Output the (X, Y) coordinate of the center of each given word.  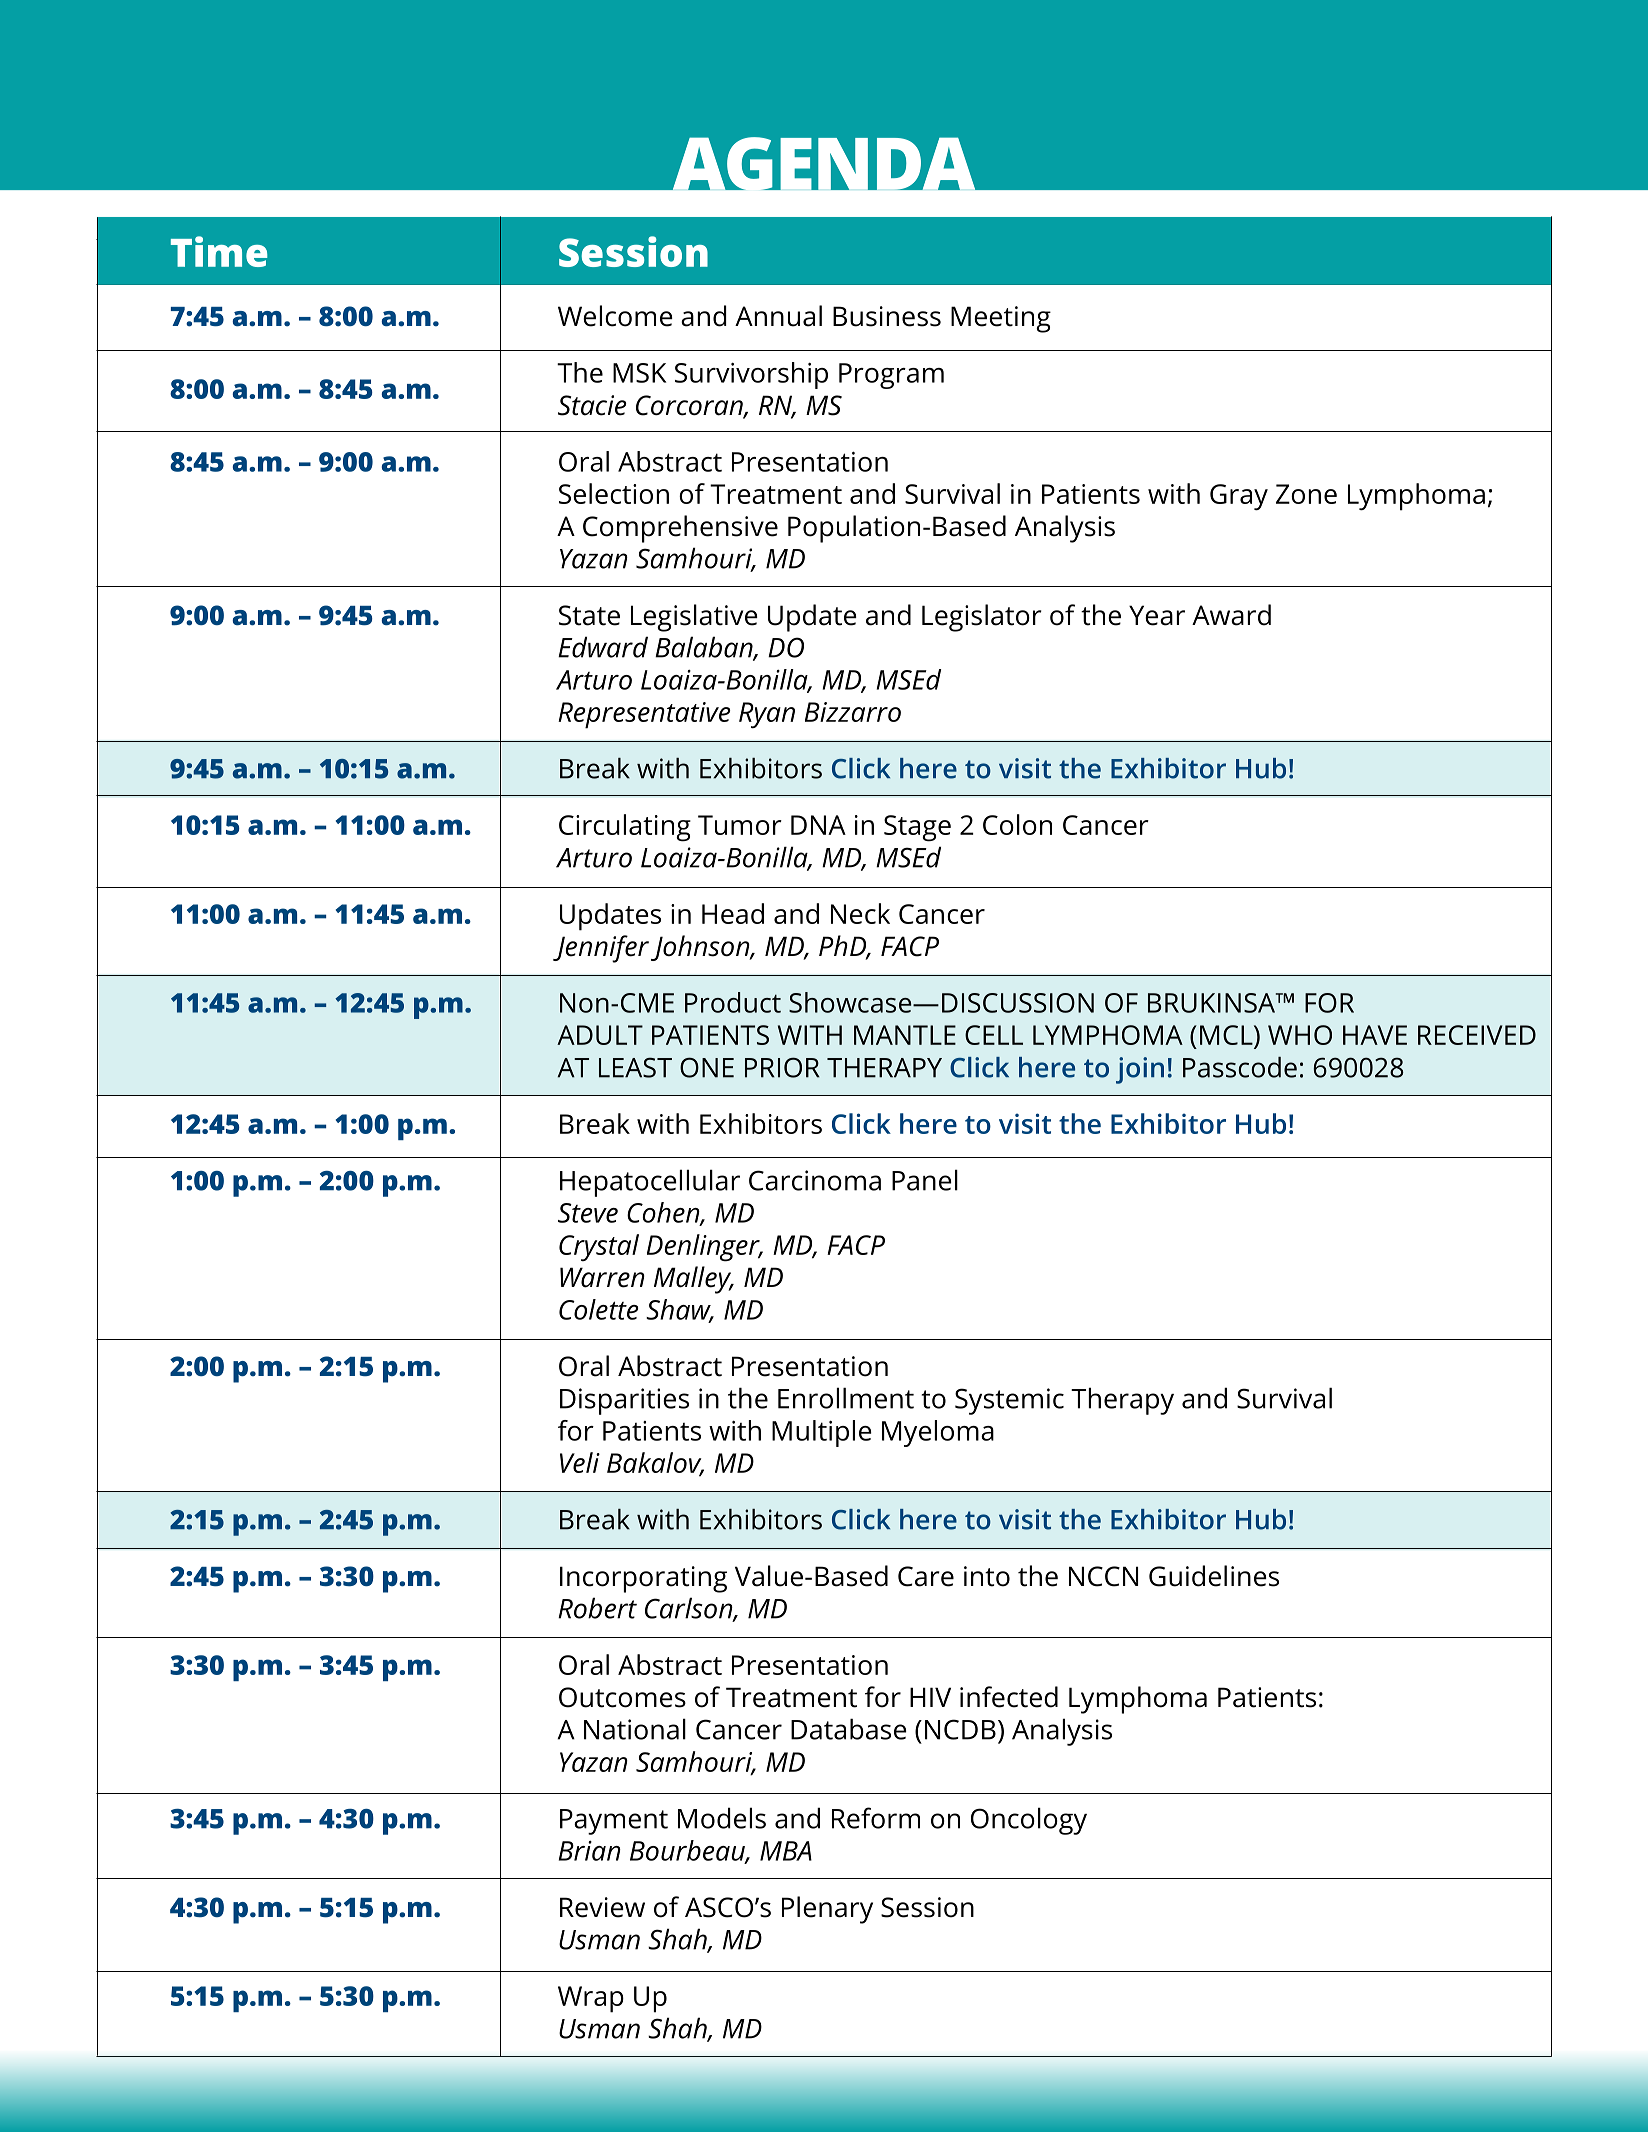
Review (602, 1907)
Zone (1306, 494)
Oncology (1029, 1821)
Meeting (1001, 319)
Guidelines (1214, 1576)
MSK (639, 373)
